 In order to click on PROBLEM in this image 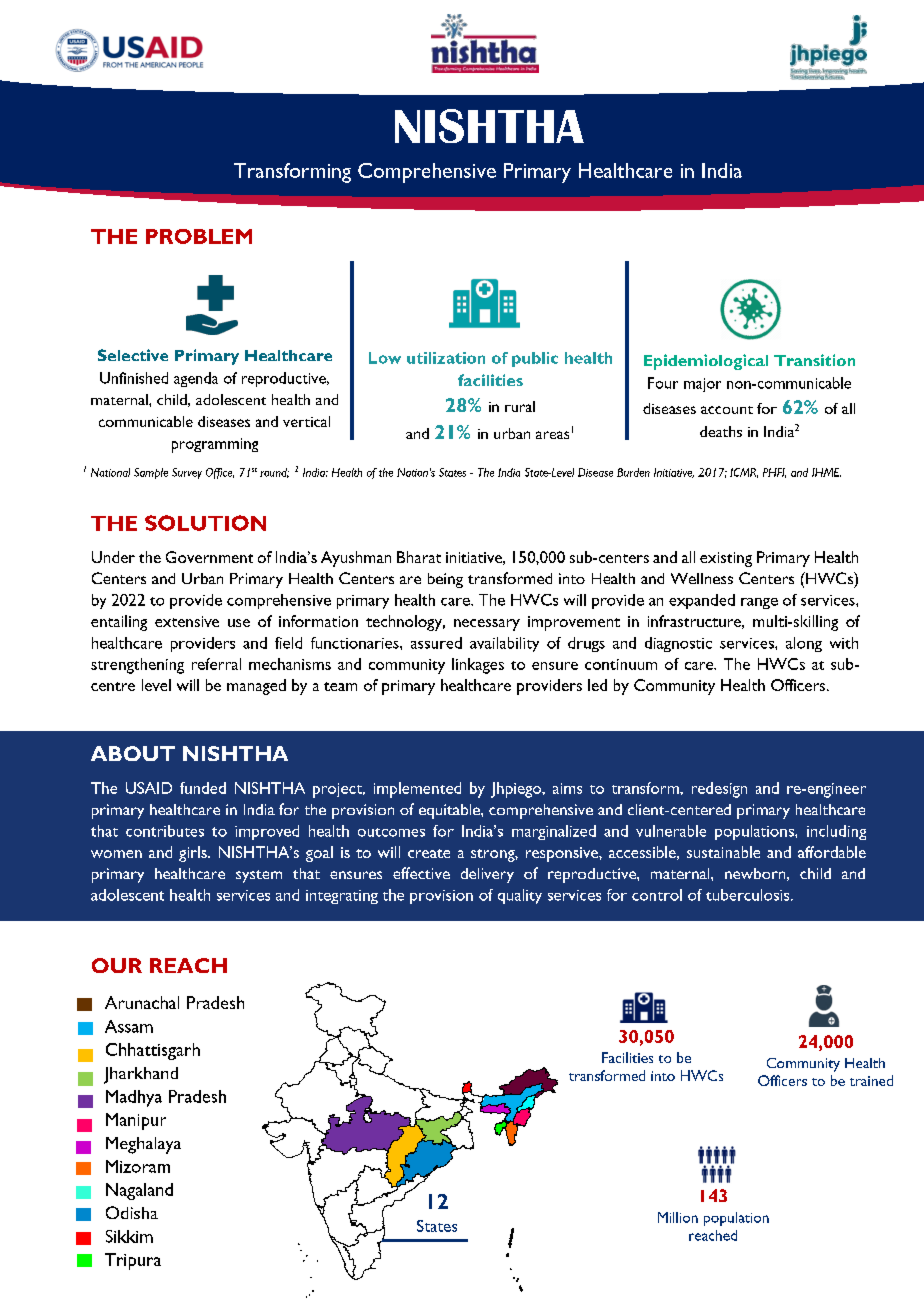, I will do `click(199, 236)`.
